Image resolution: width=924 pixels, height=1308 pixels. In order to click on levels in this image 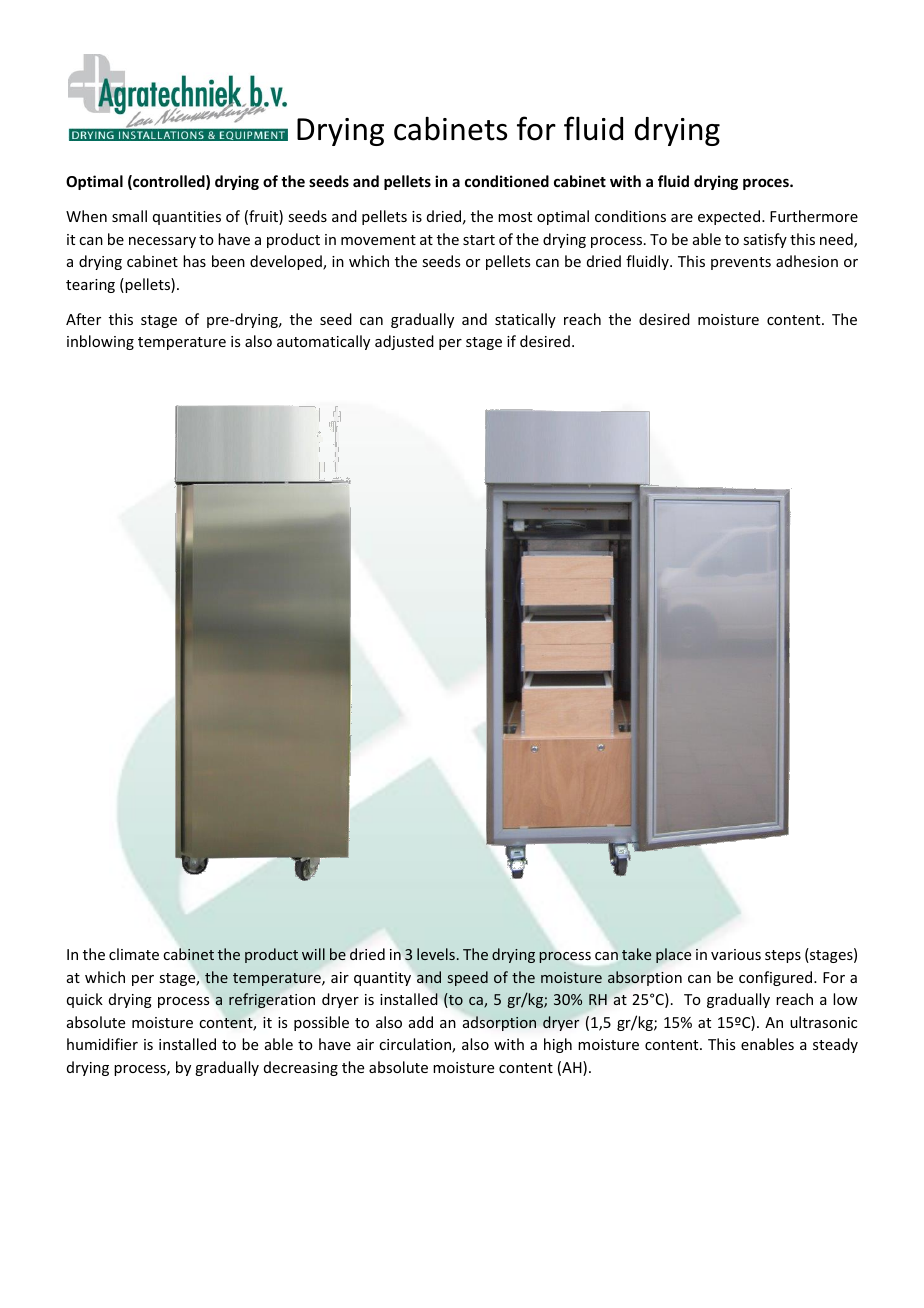, I will do `click(436, 954)`.
